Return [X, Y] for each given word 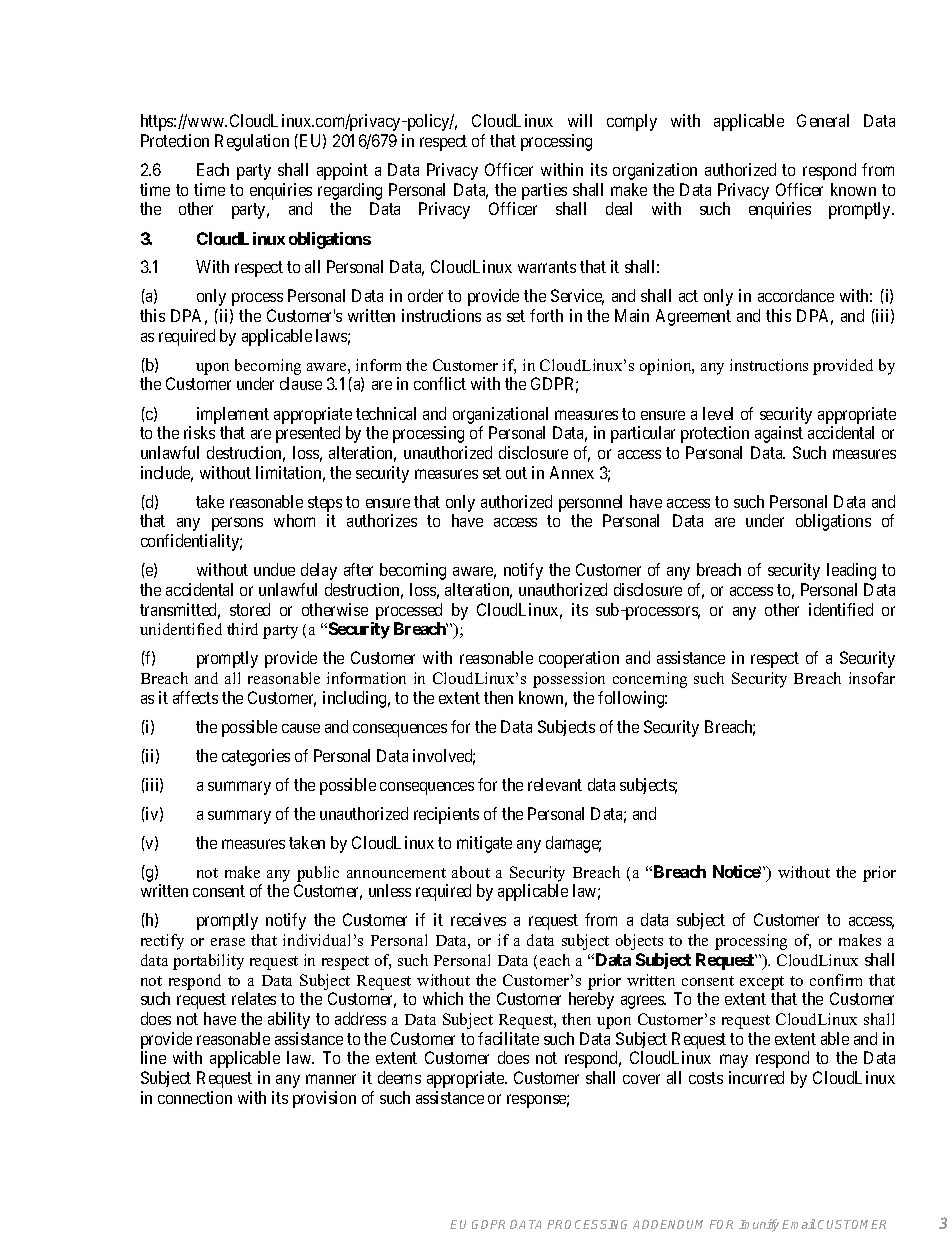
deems [399, 1077]
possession [569, 680]
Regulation [252, 142]
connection [195, 1097]
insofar [872, 678]
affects [195, 697]
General [823, 120]
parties [544, 191]
